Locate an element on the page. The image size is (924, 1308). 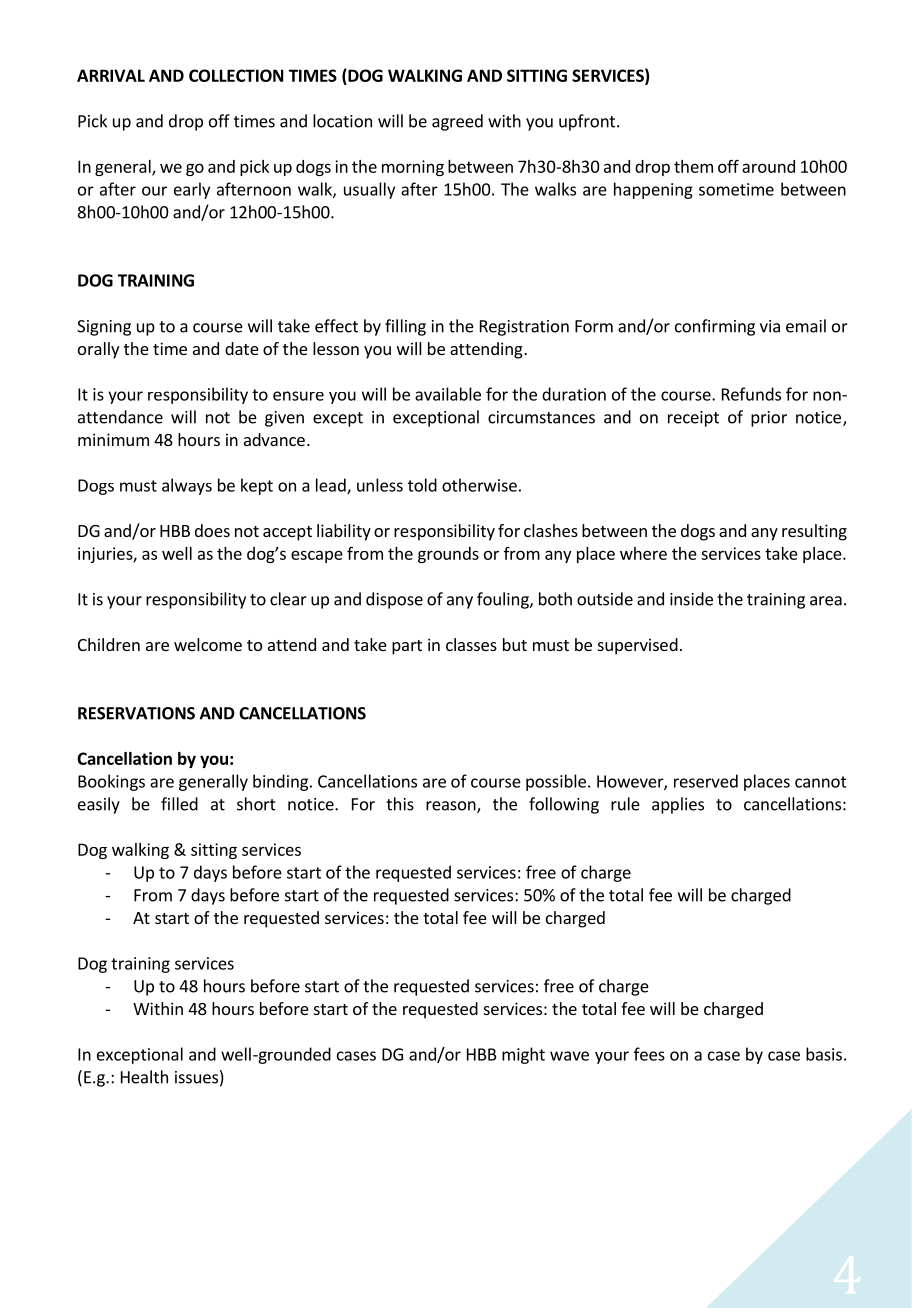
grounds is located at coordinates (448, 555).
